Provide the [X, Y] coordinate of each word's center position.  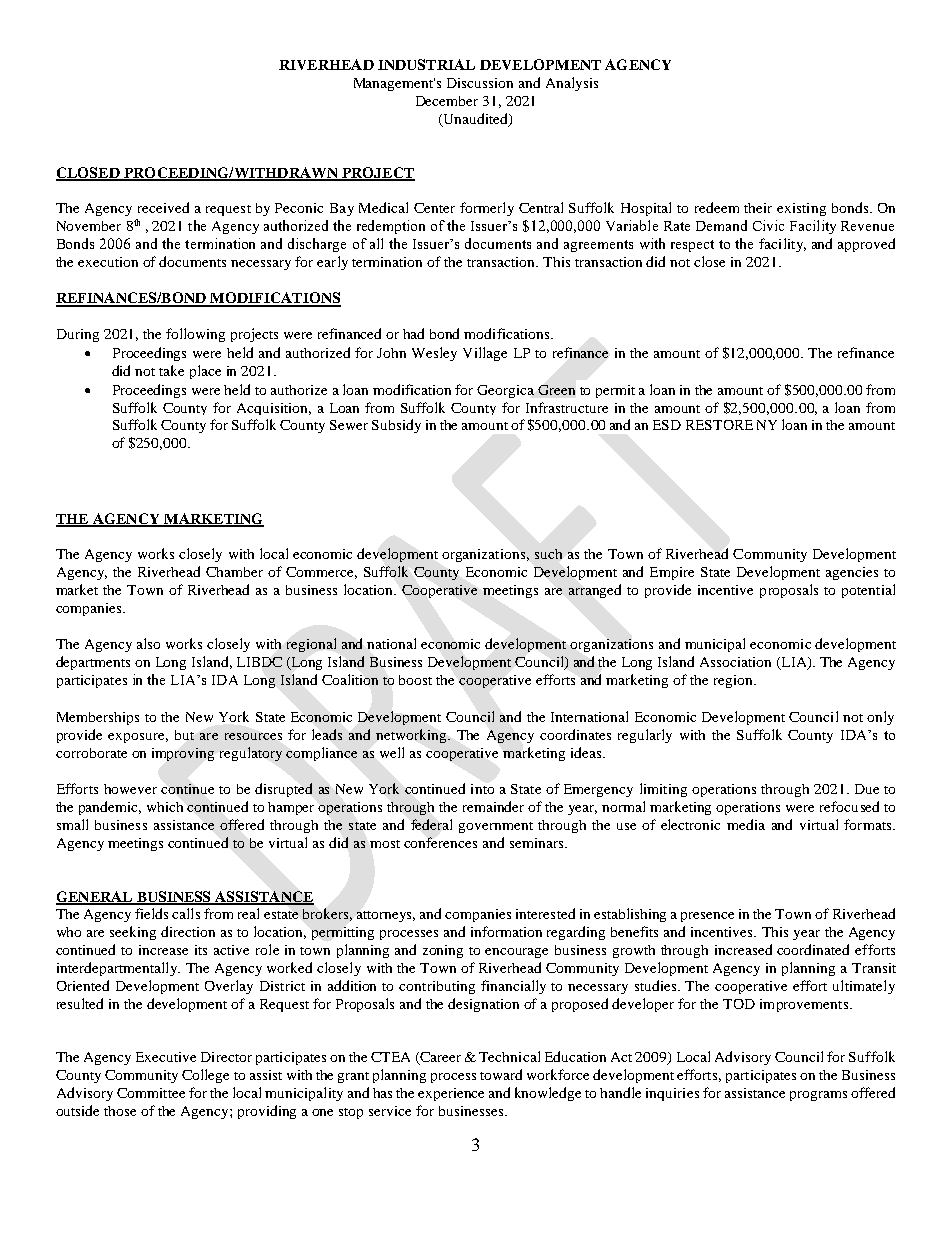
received [163, 207]
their [758, 208]
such [548, 554]
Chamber [234, 572]
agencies [852, 573]
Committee [151, 1093]
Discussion [480, 83]
